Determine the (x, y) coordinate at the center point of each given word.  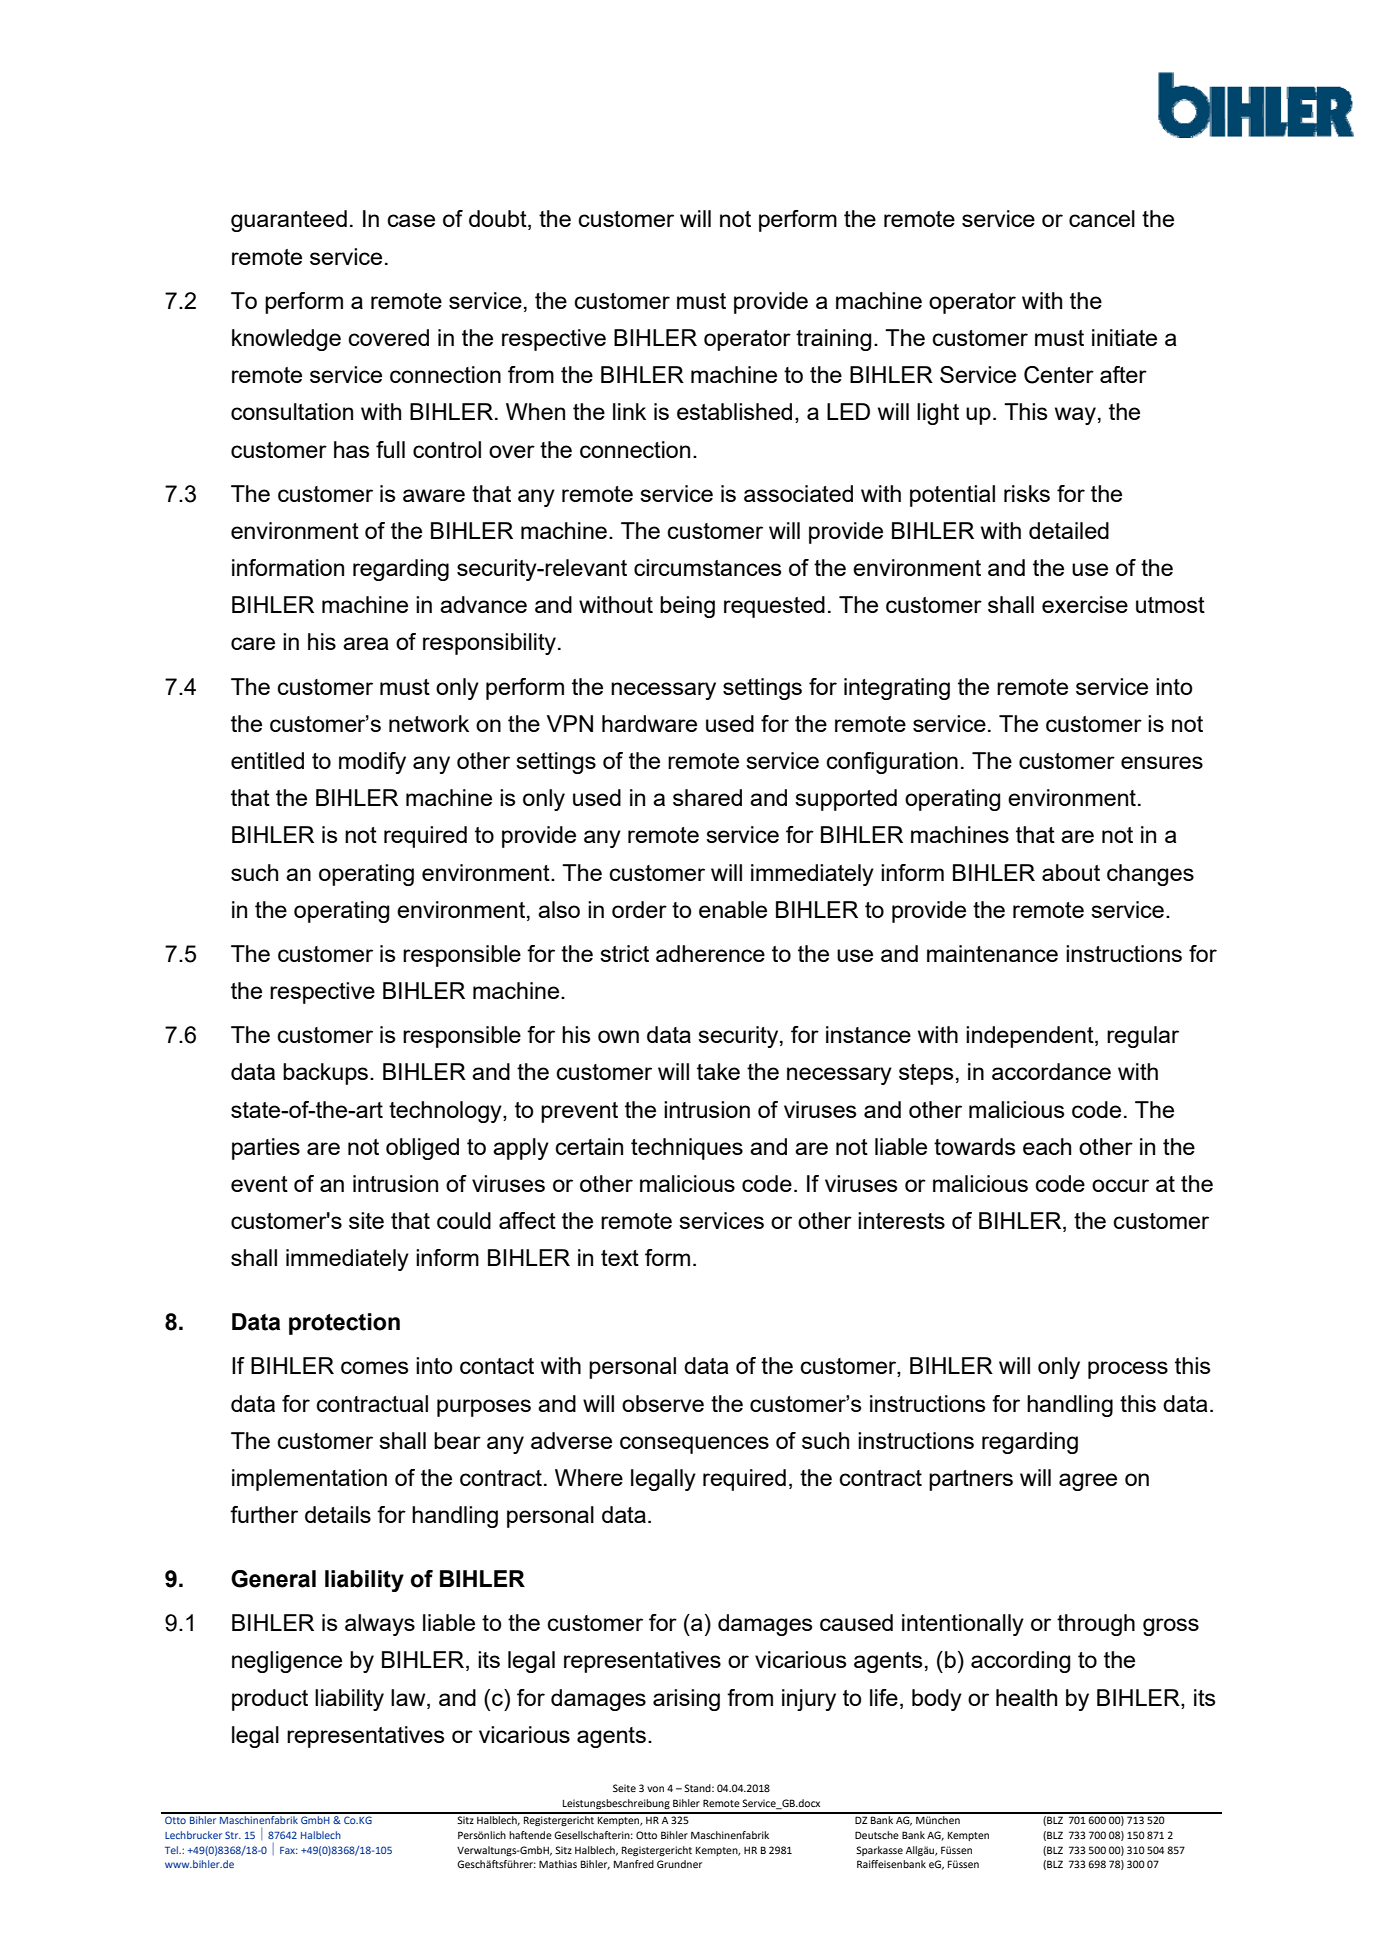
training (833, 340)
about (1071, 872)
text (620, 1258)
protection (344, 1324)
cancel (1102, 218)
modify (372, 763)
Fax (289, 1850)
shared (707, 797)
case (411, 220)
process (1128, 1370)
